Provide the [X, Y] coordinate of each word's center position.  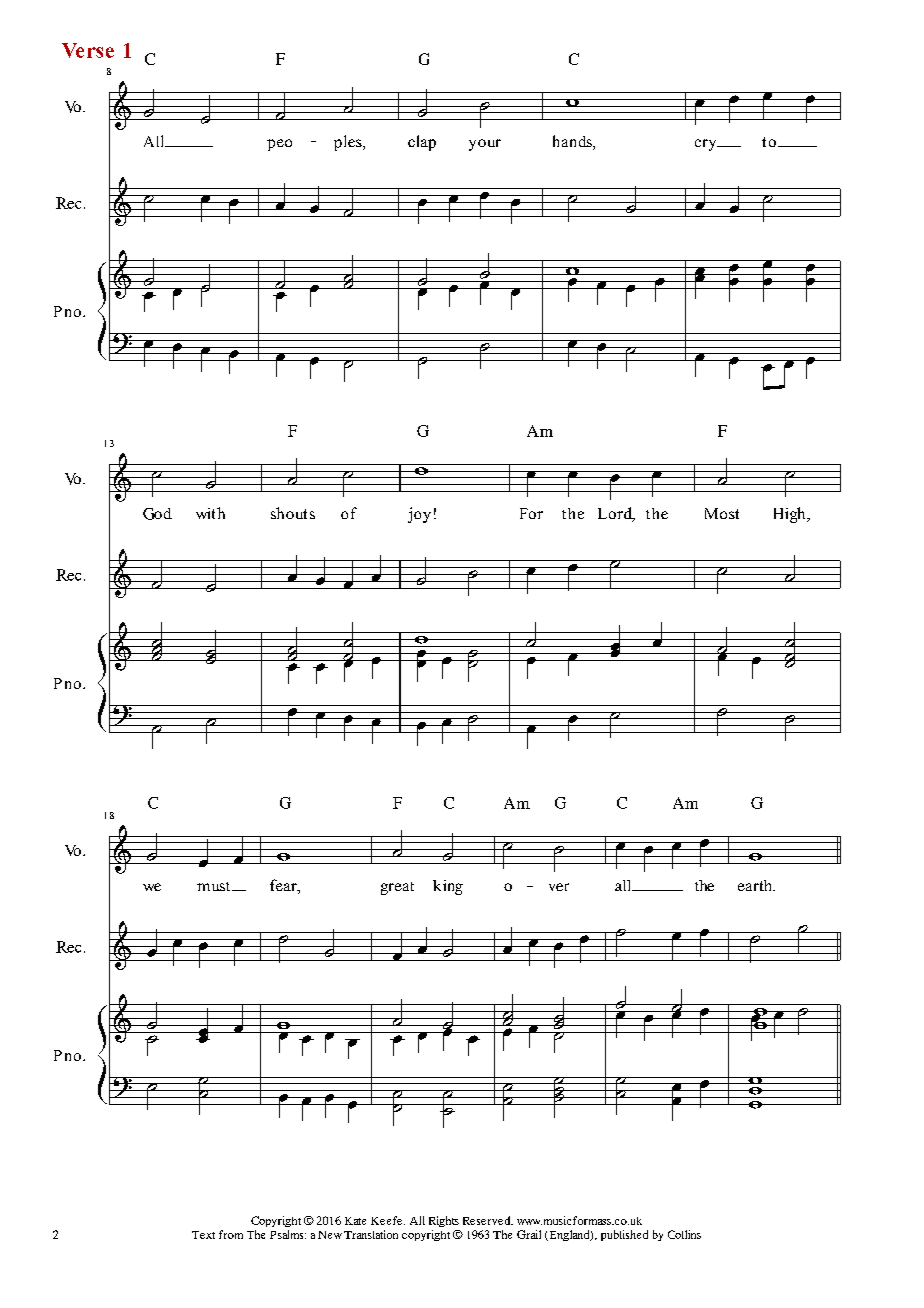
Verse [88, 50]
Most [722, 513]
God [157, 514]
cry [707, 145]
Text [203, 1235]
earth [756, 885]
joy [419, 515]
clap [422, 143]
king [448, 887]
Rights [444, 1221]
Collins [684, 1234]
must [213, 886]
